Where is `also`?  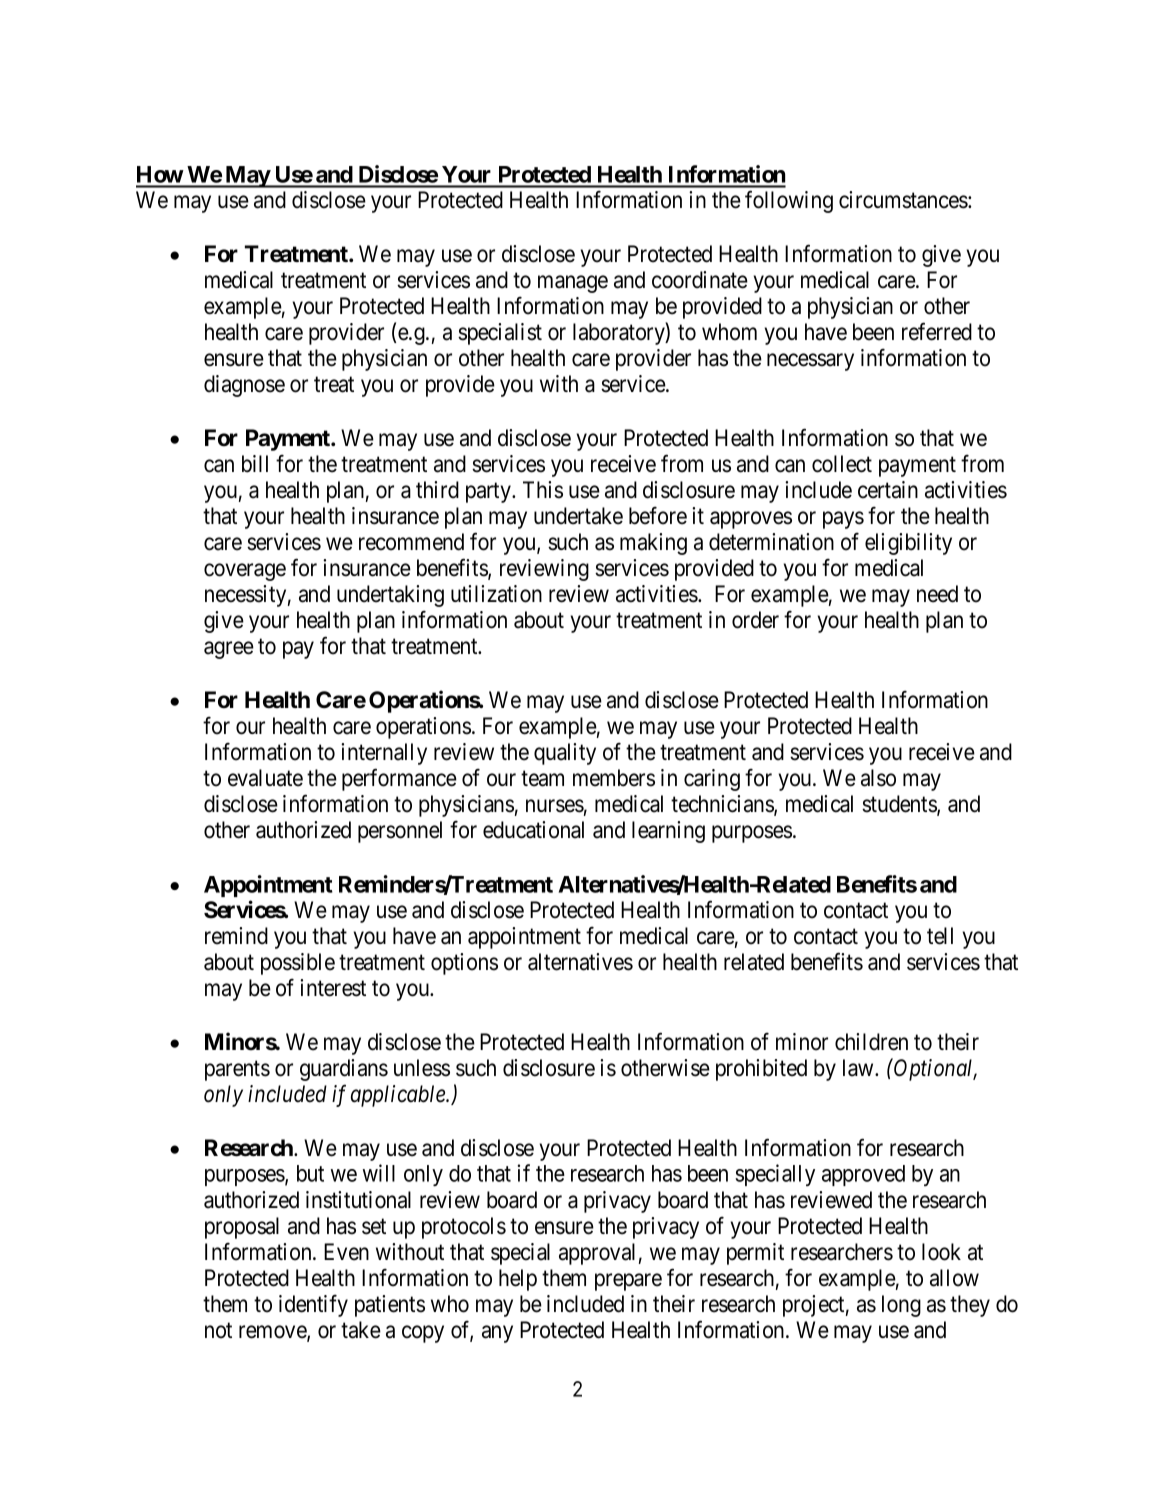
also is located at coordinates (878, 778).
